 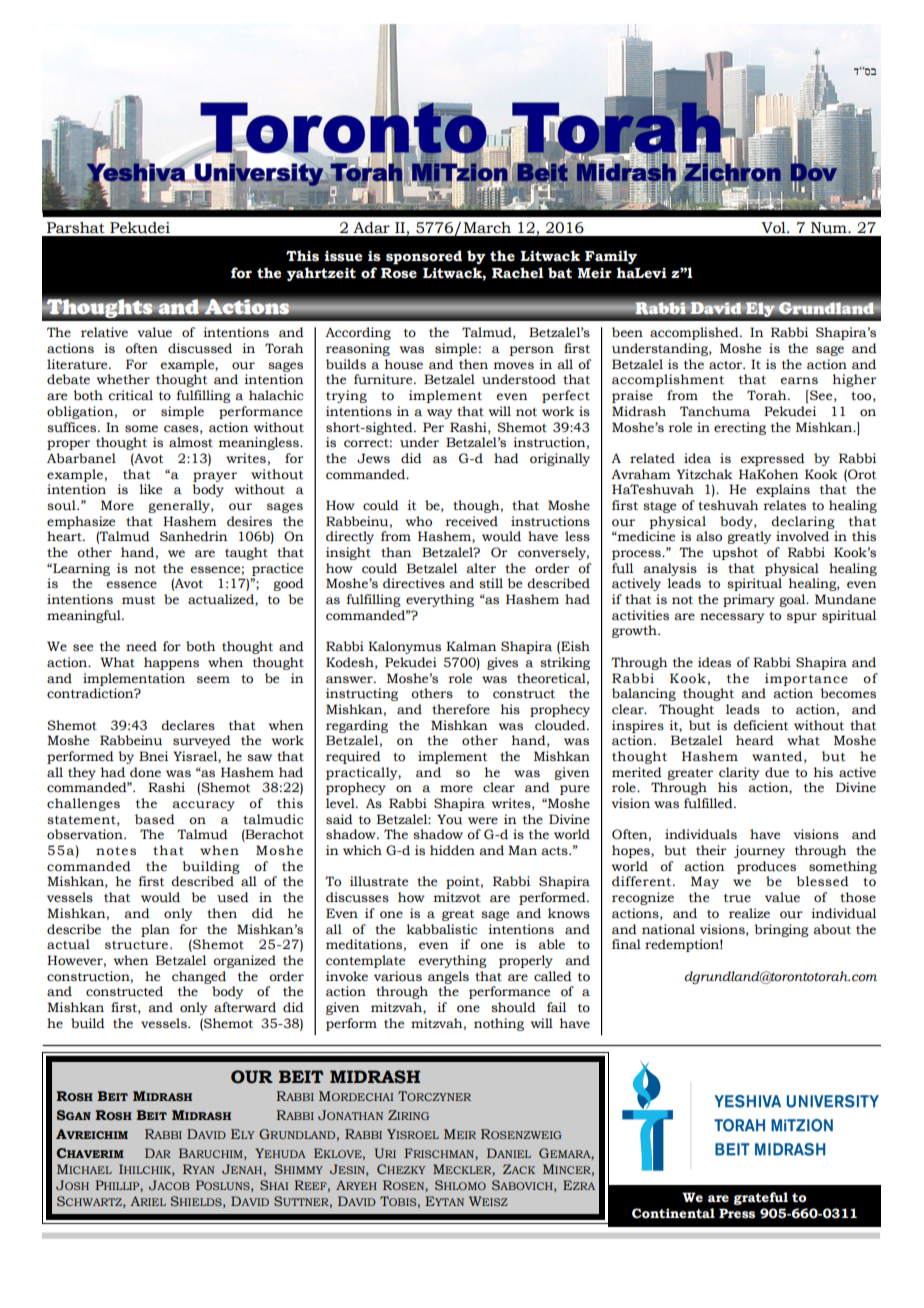 I want to click on must, so click(x=139, y=600).
